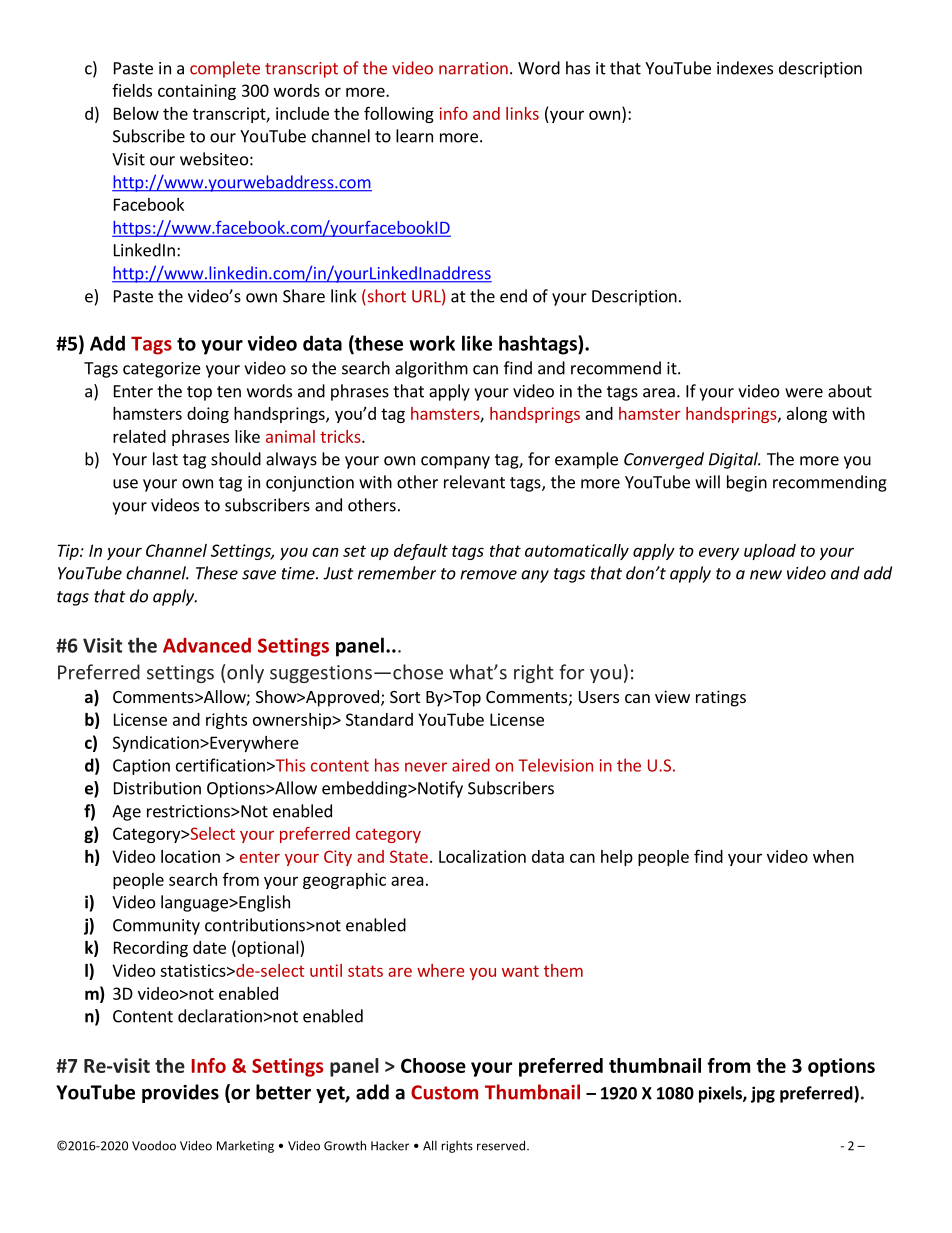  Describe the element at coordinates (471, 765) in the screenshot. I see `aired` at that location.
